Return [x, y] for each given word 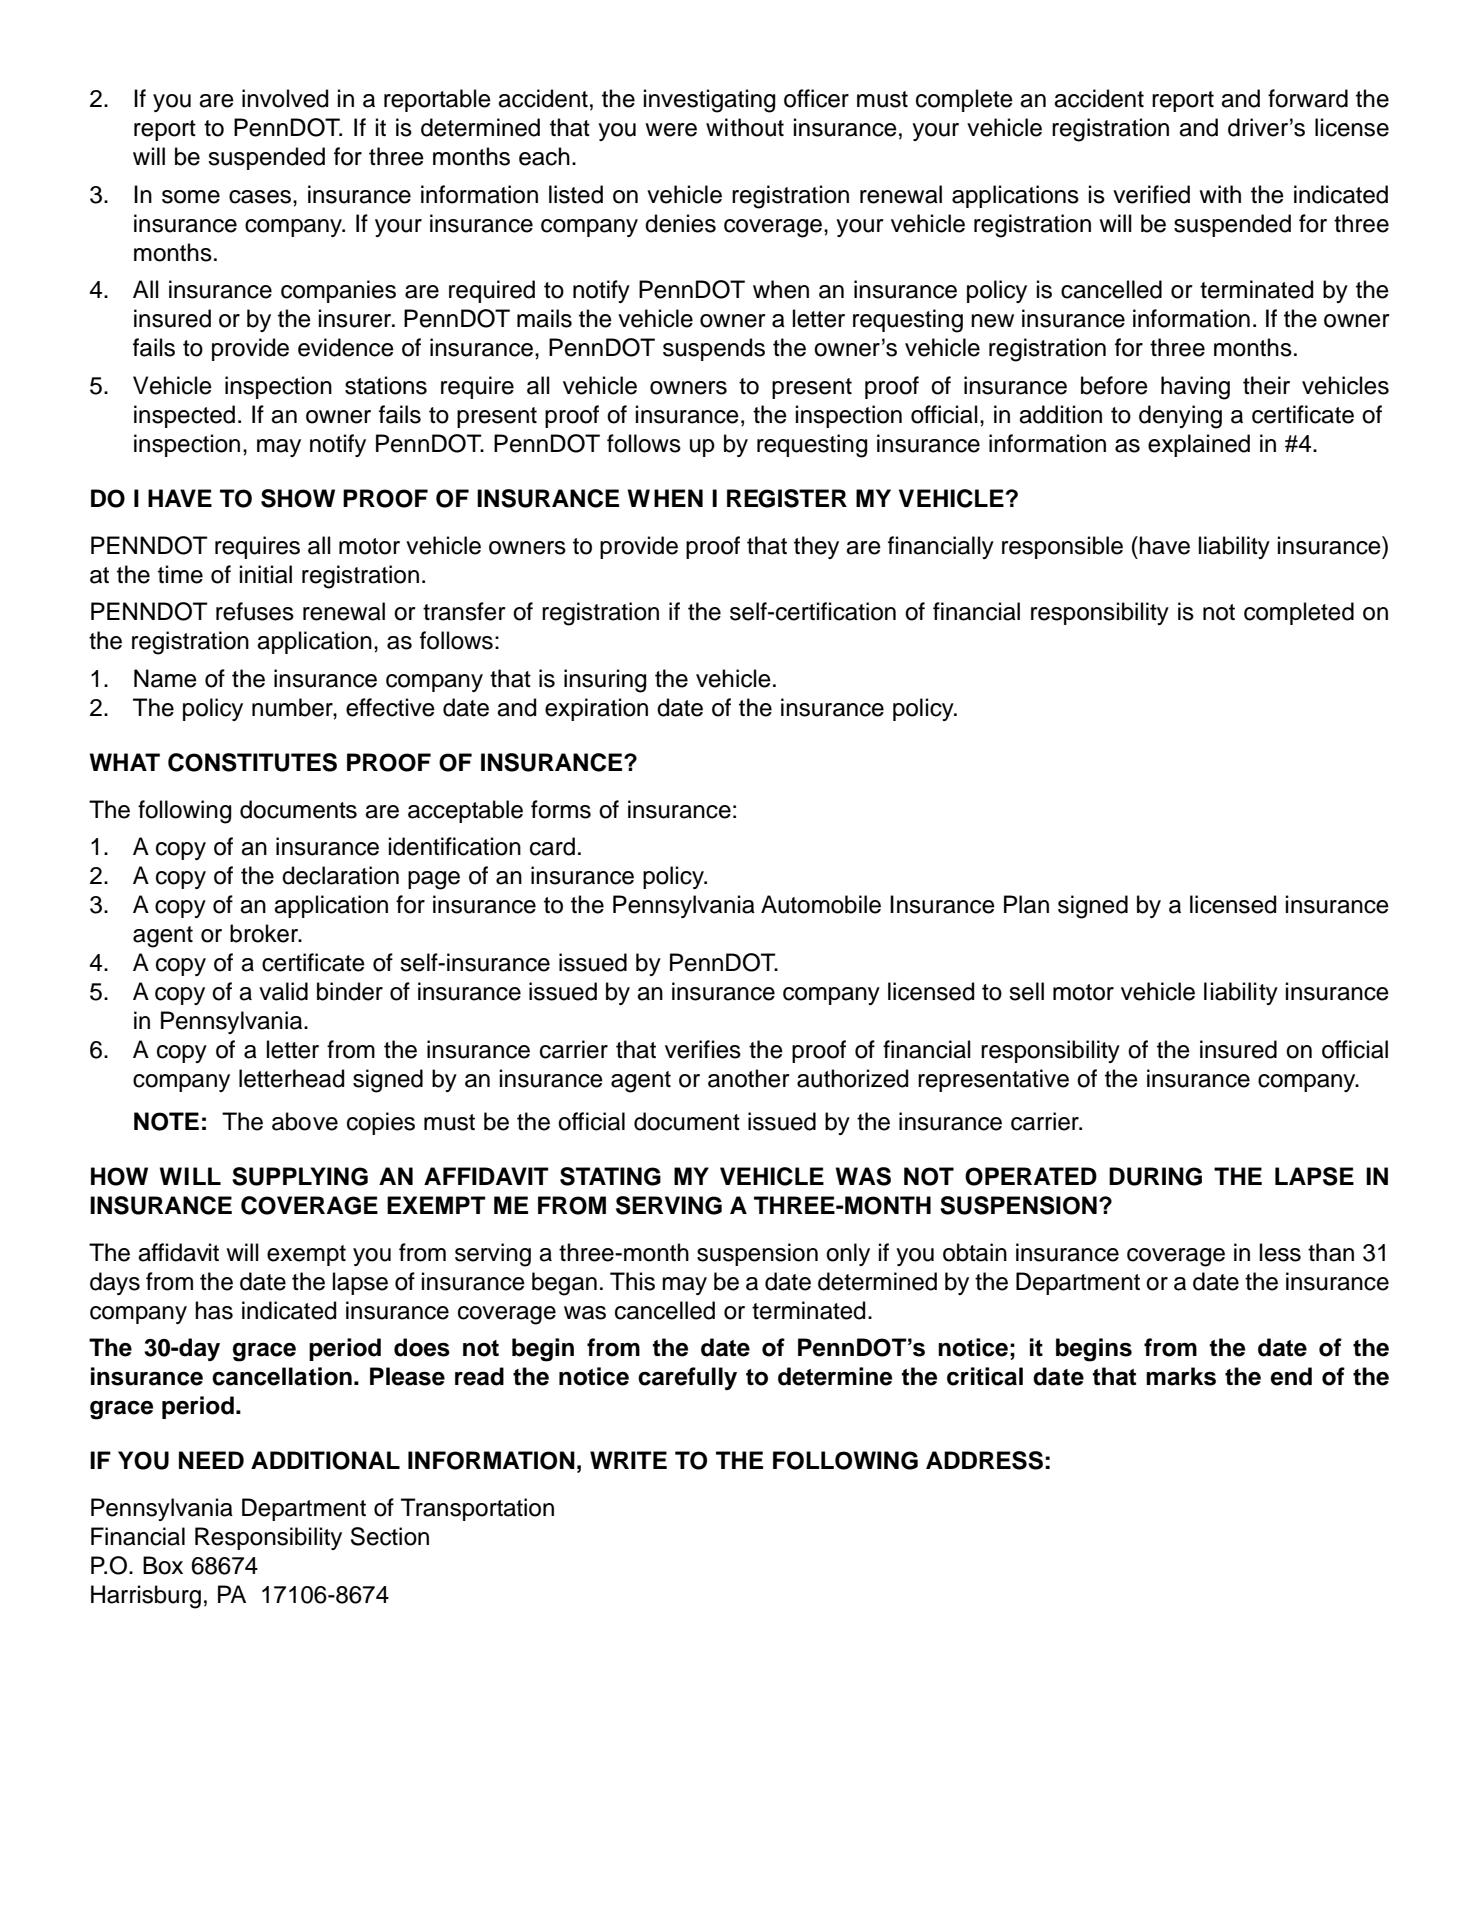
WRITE [628, 1460]
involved [285, 98]
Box [163, 1565]
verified [1151, 194]
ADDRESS [984, 1460]
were [671, 130]
